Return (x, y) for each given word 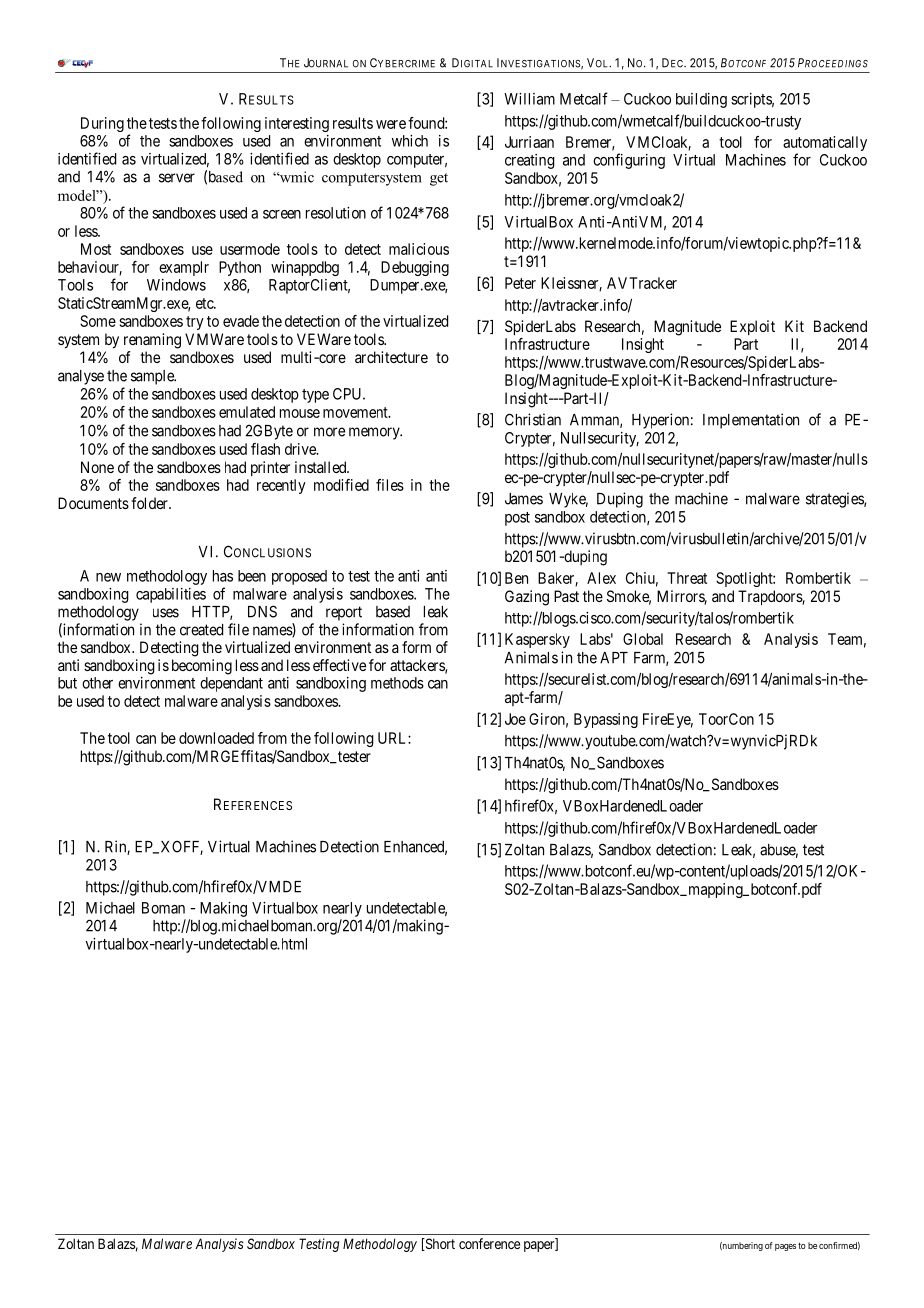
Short (439, 1244)
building (701, 100)
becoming (202, 667)
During (102, 124)
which (410, 141)
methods (397, 683)
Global (643, 639)
